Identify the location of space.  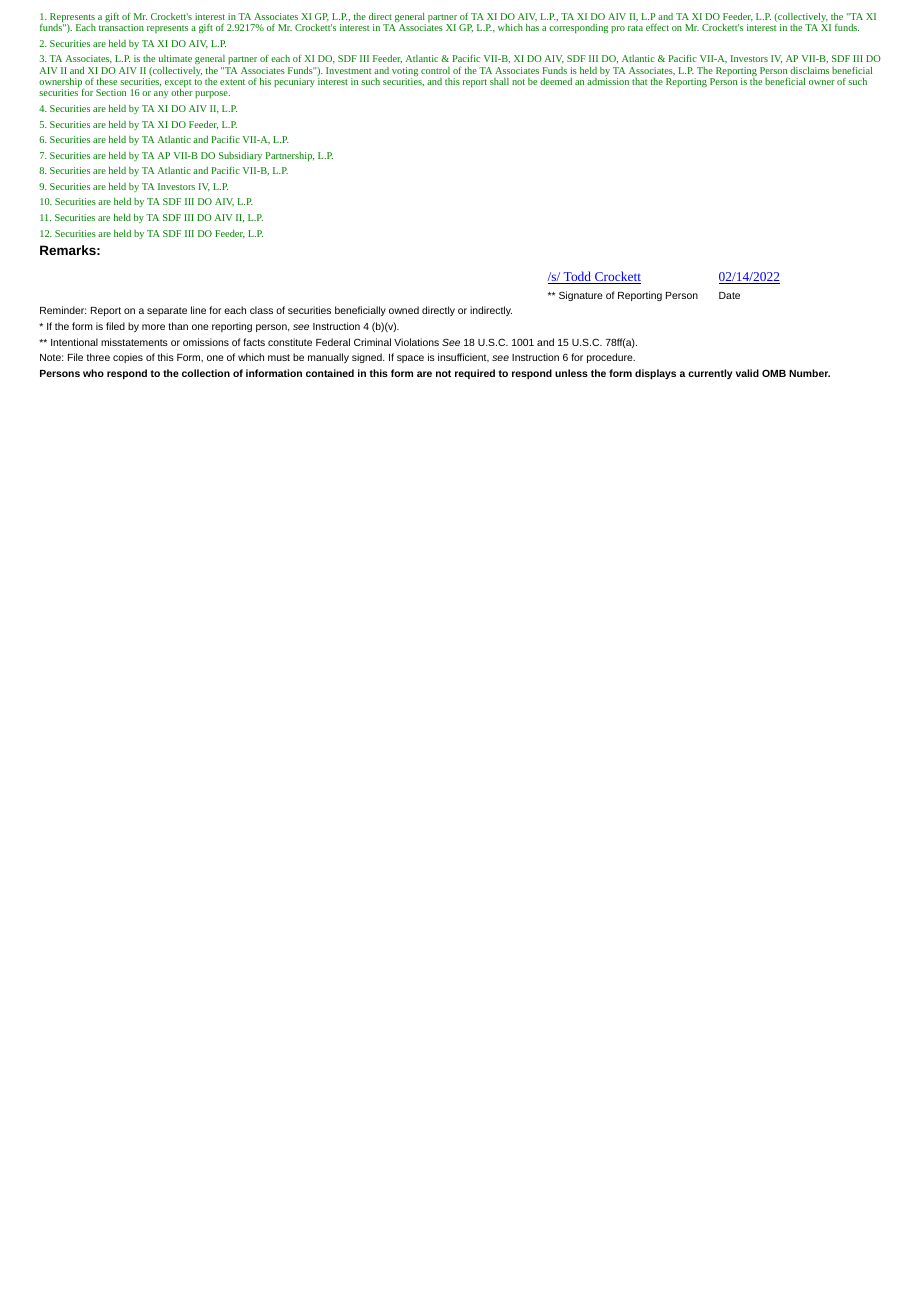
(410, 359).
